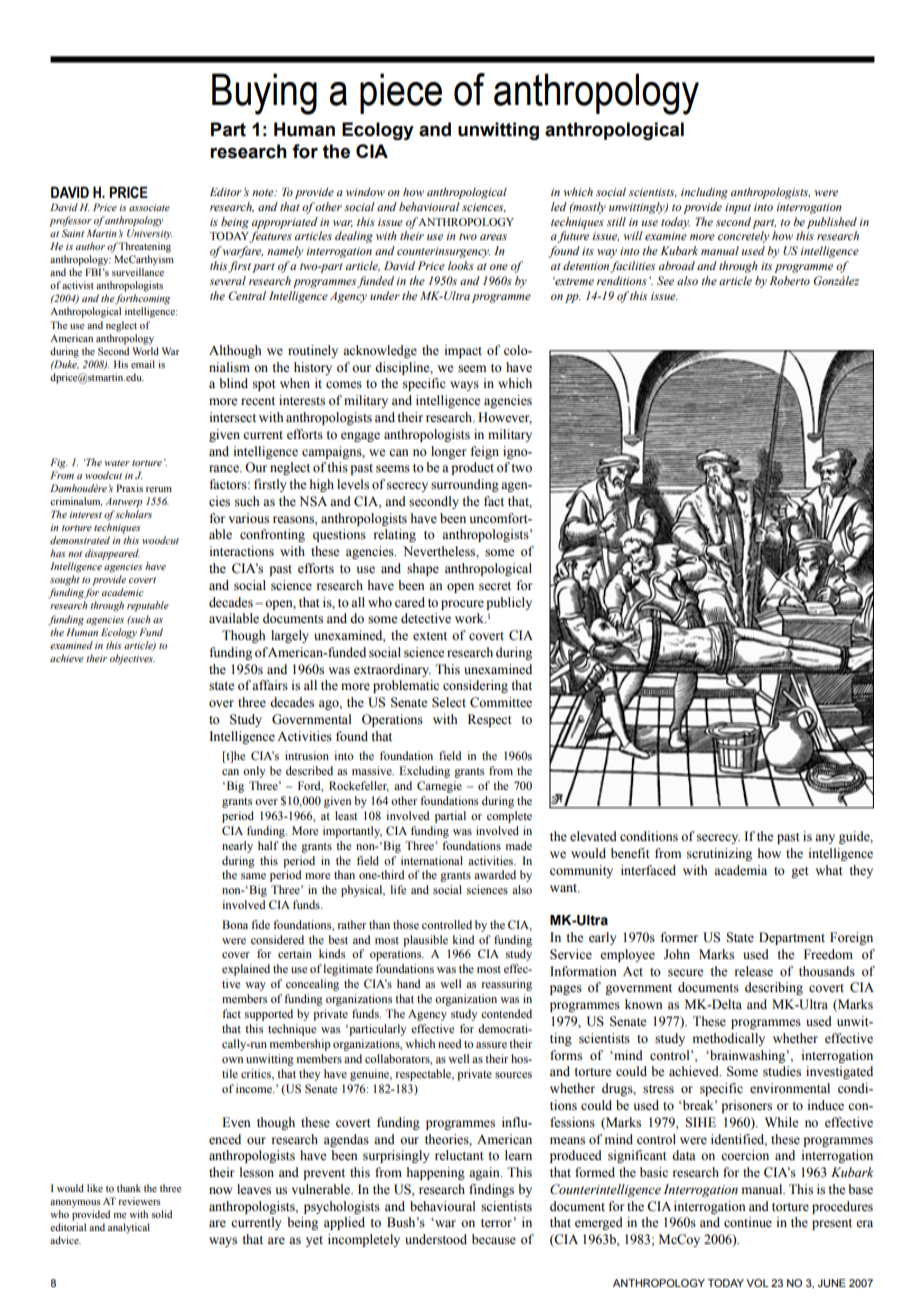 This screenshot has height=1308, width=924. I want to click on including, so click(704, 193).
